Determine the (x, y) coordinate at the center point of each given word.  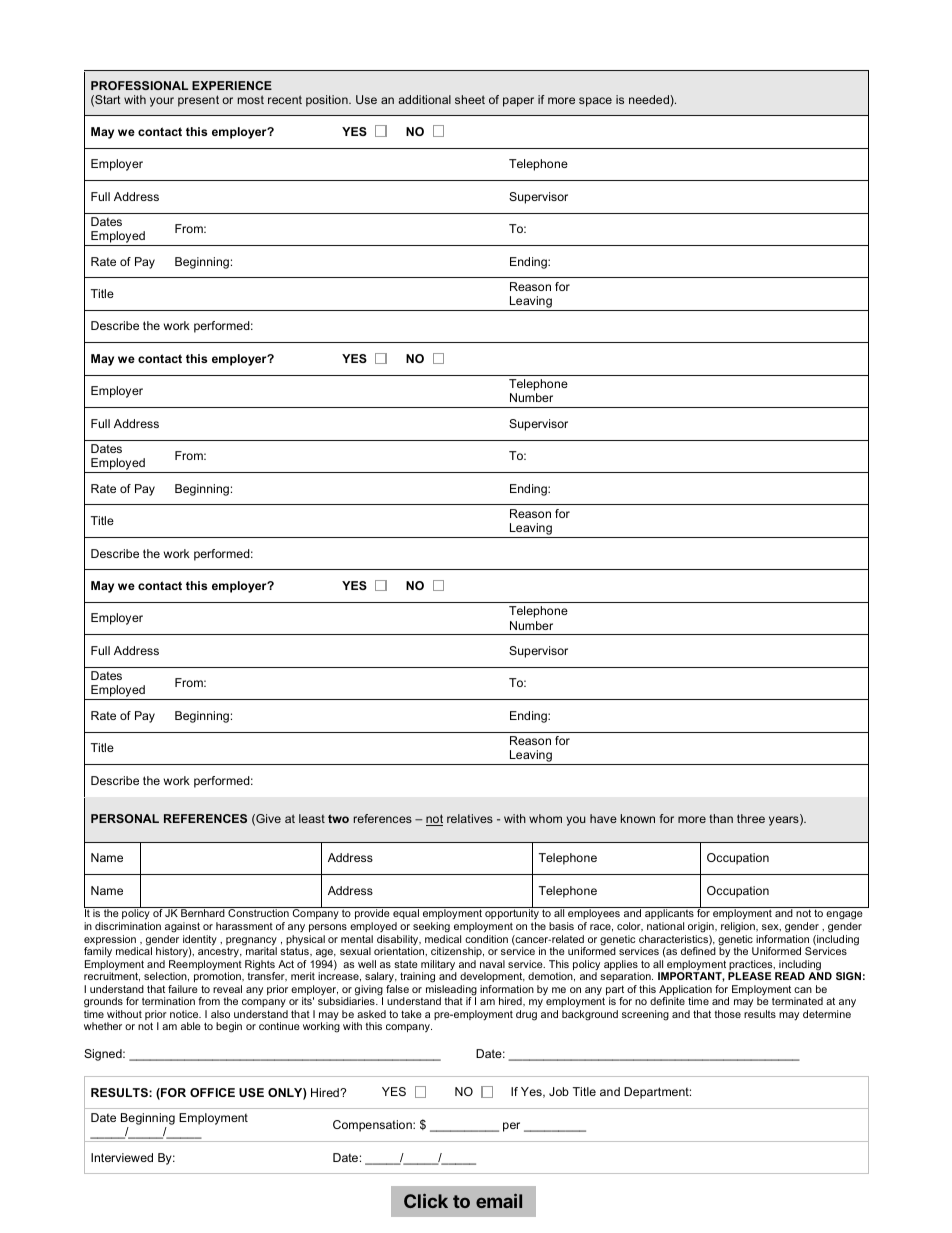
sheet (470, 99)
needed (650, 99)
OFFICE (212, 1092)
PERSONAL (125, 818)
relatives (470, 818)
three (751, 818)
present (198, 101)
